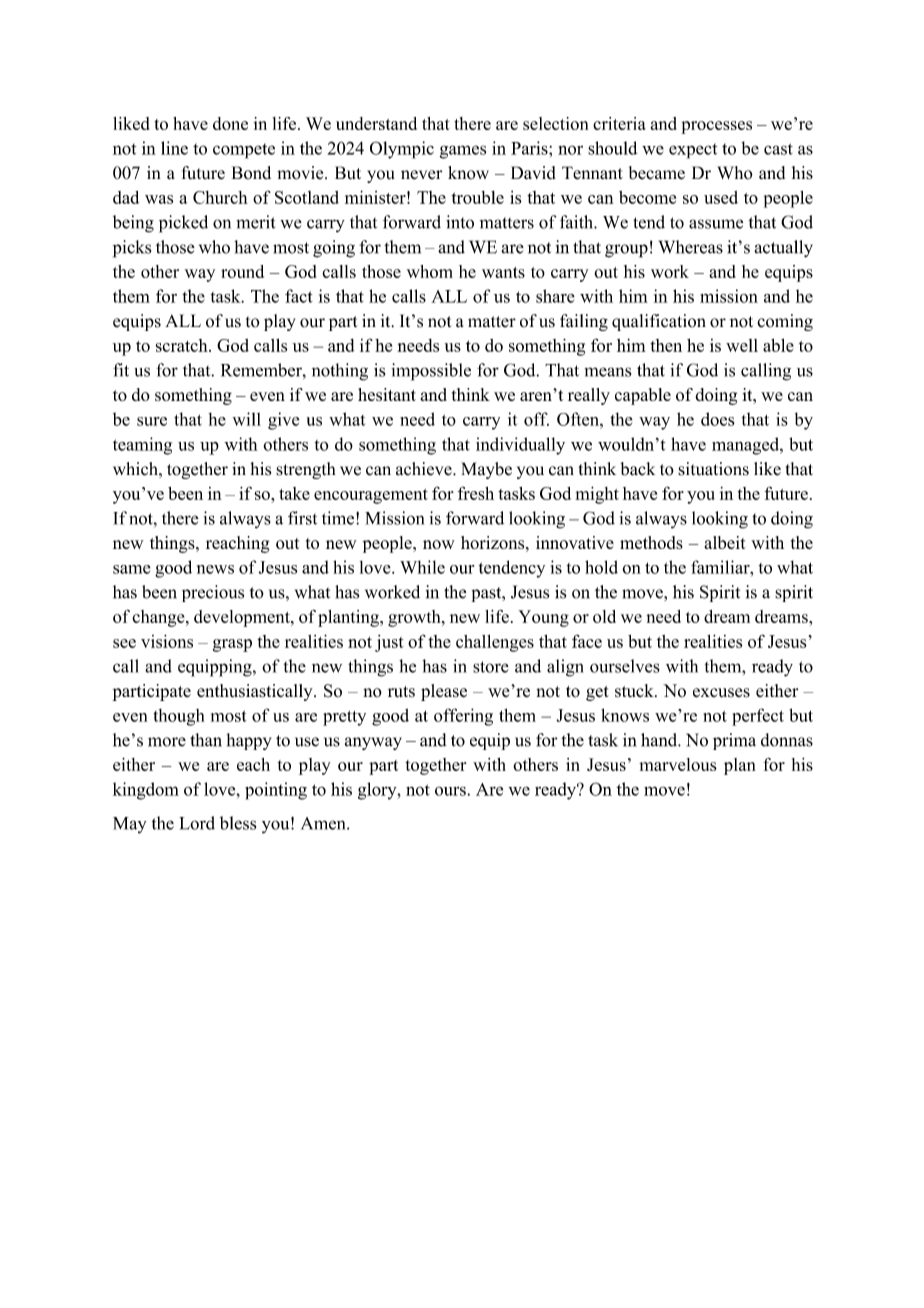  I want to click on challenges, so click(495, 643).
